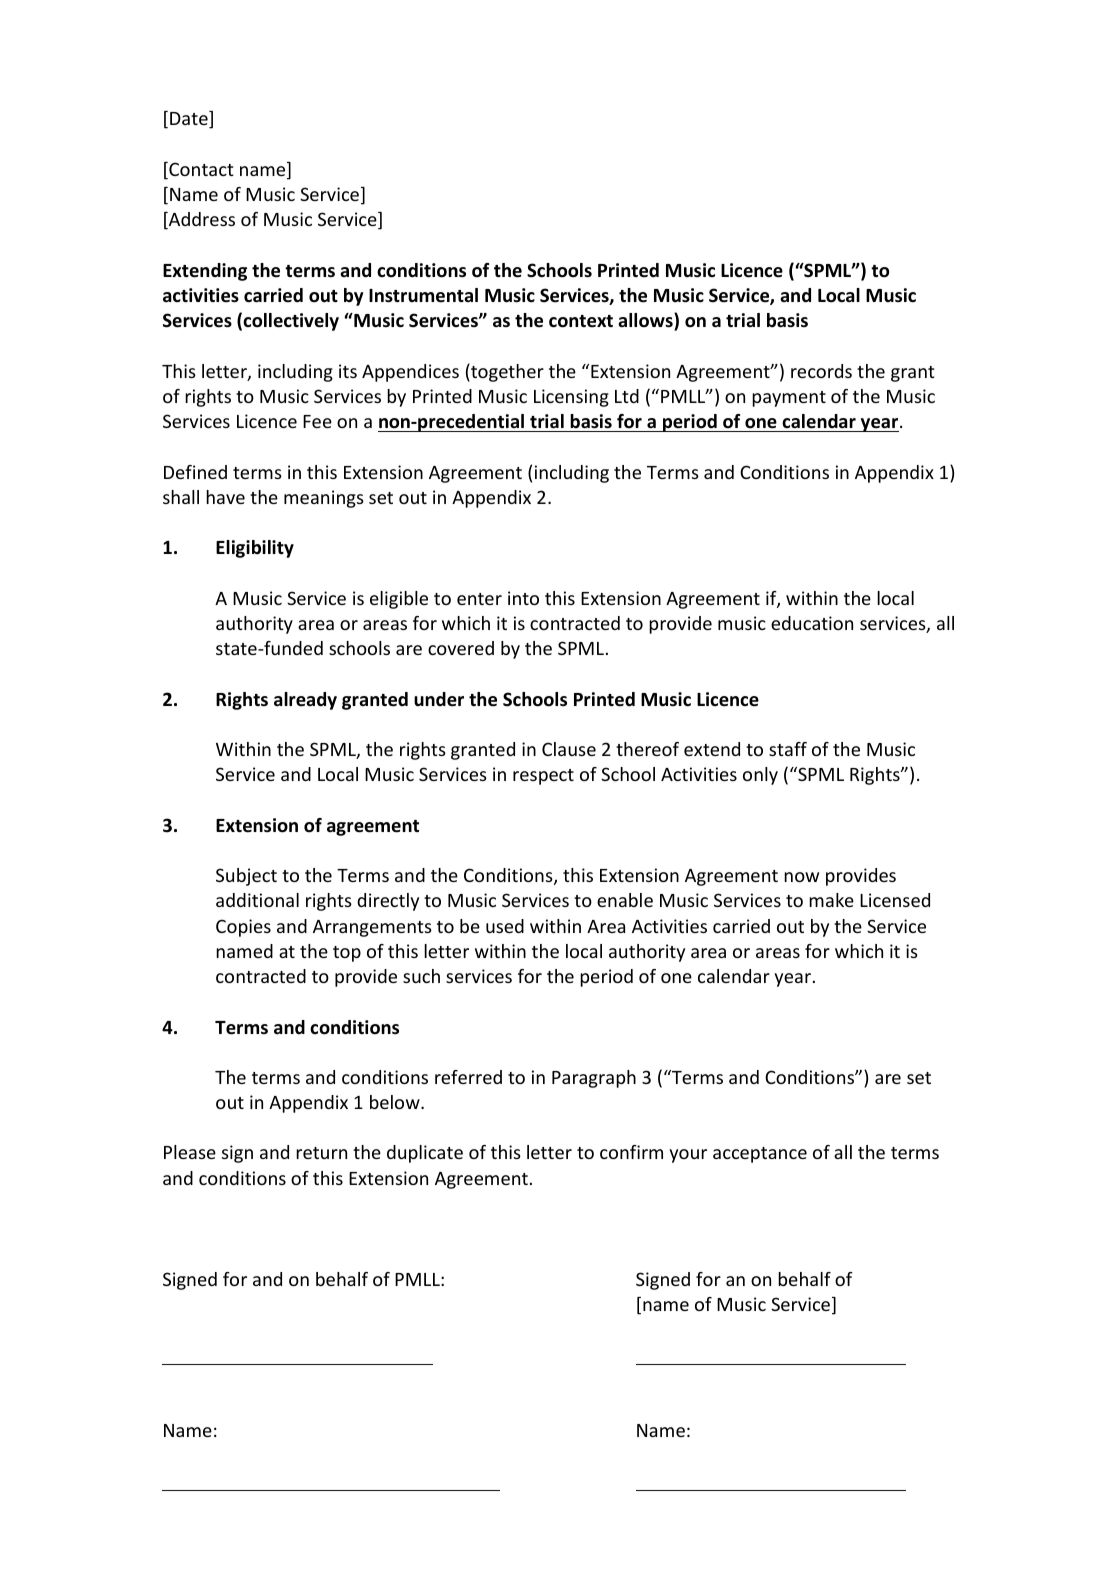  I want to click on Subject, so click(246, 877).
